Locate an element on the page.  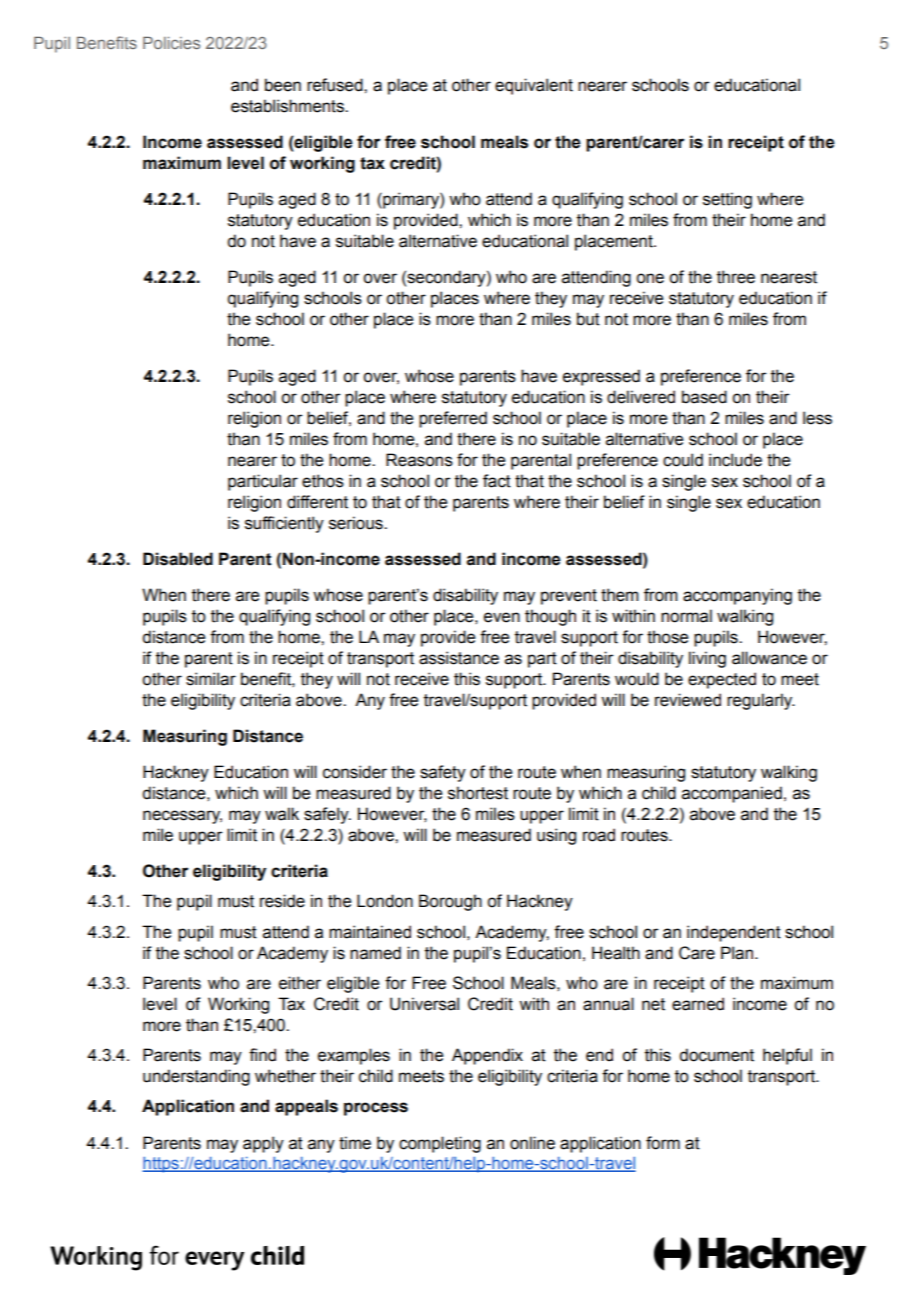
ethos is located at coordinates (323, 481).
